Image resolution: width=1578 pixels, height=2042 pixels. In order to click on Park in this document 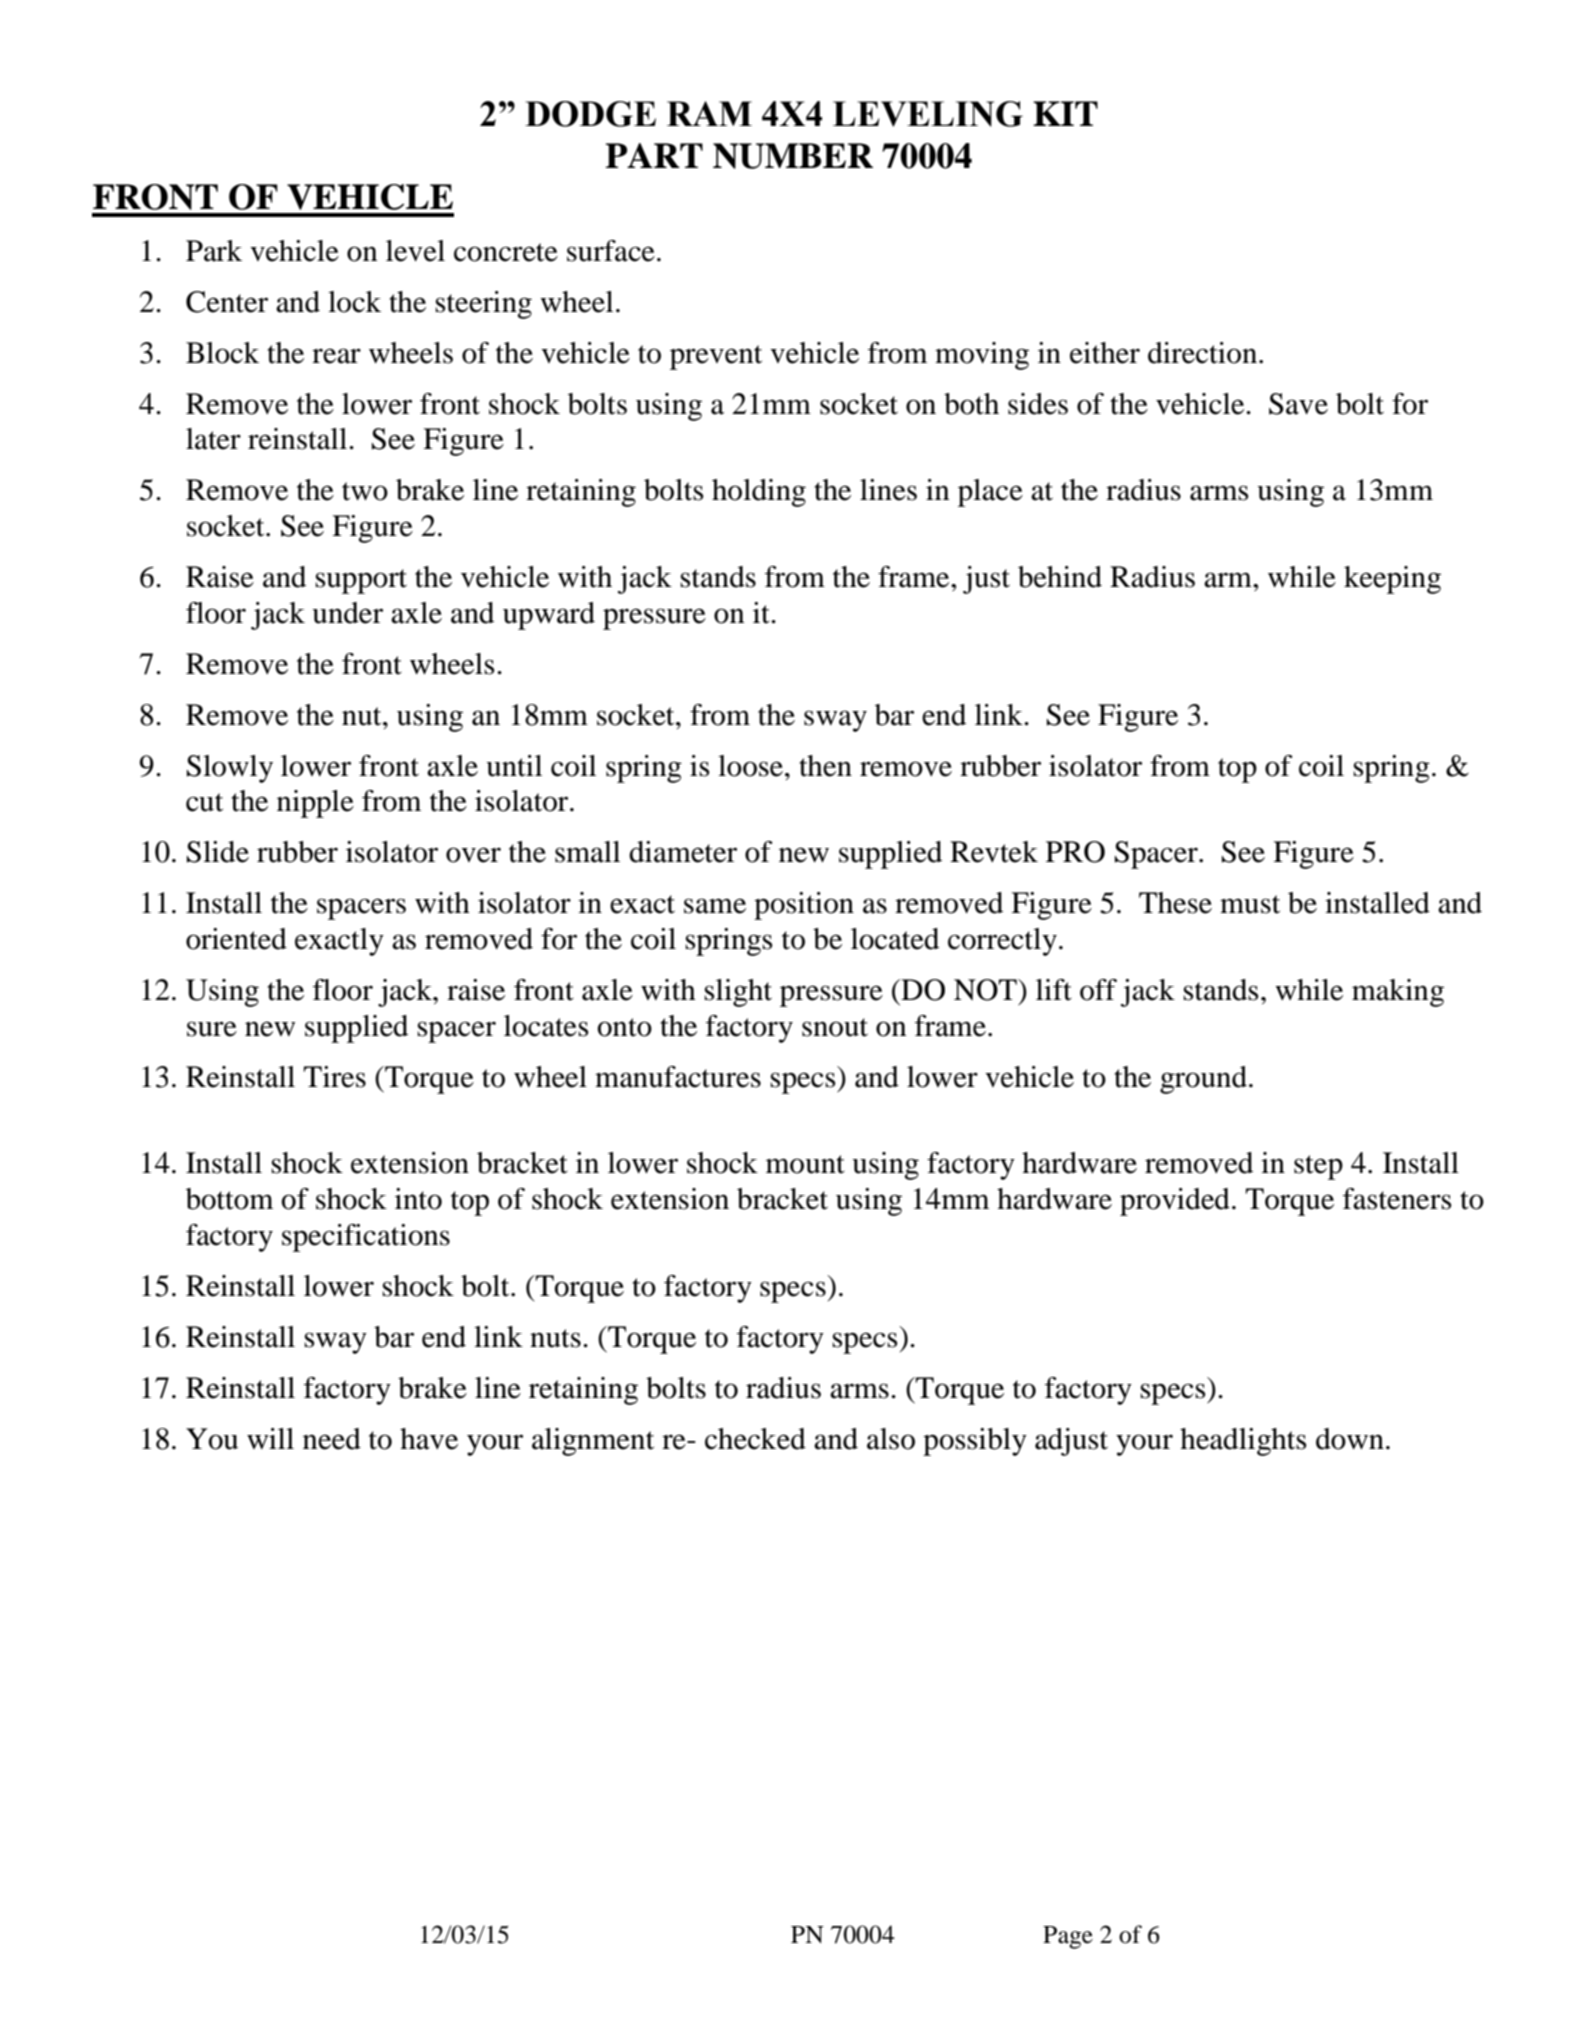, I will do `click(214, 251)`.
